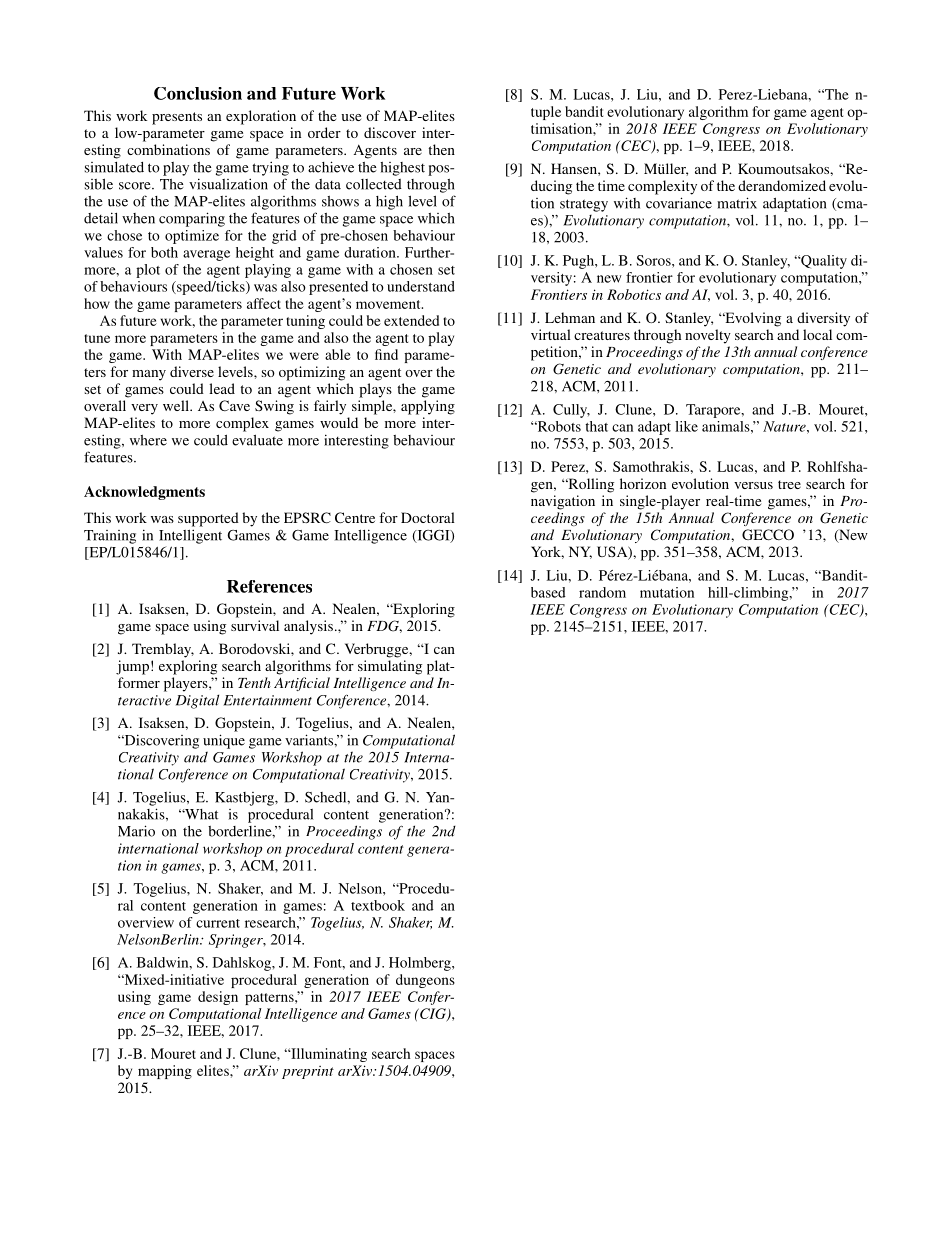 The width and height of the document is (952, 1233). Describe the element at coordinates (165, 1072) in the document. I see `mapping` at that location.
